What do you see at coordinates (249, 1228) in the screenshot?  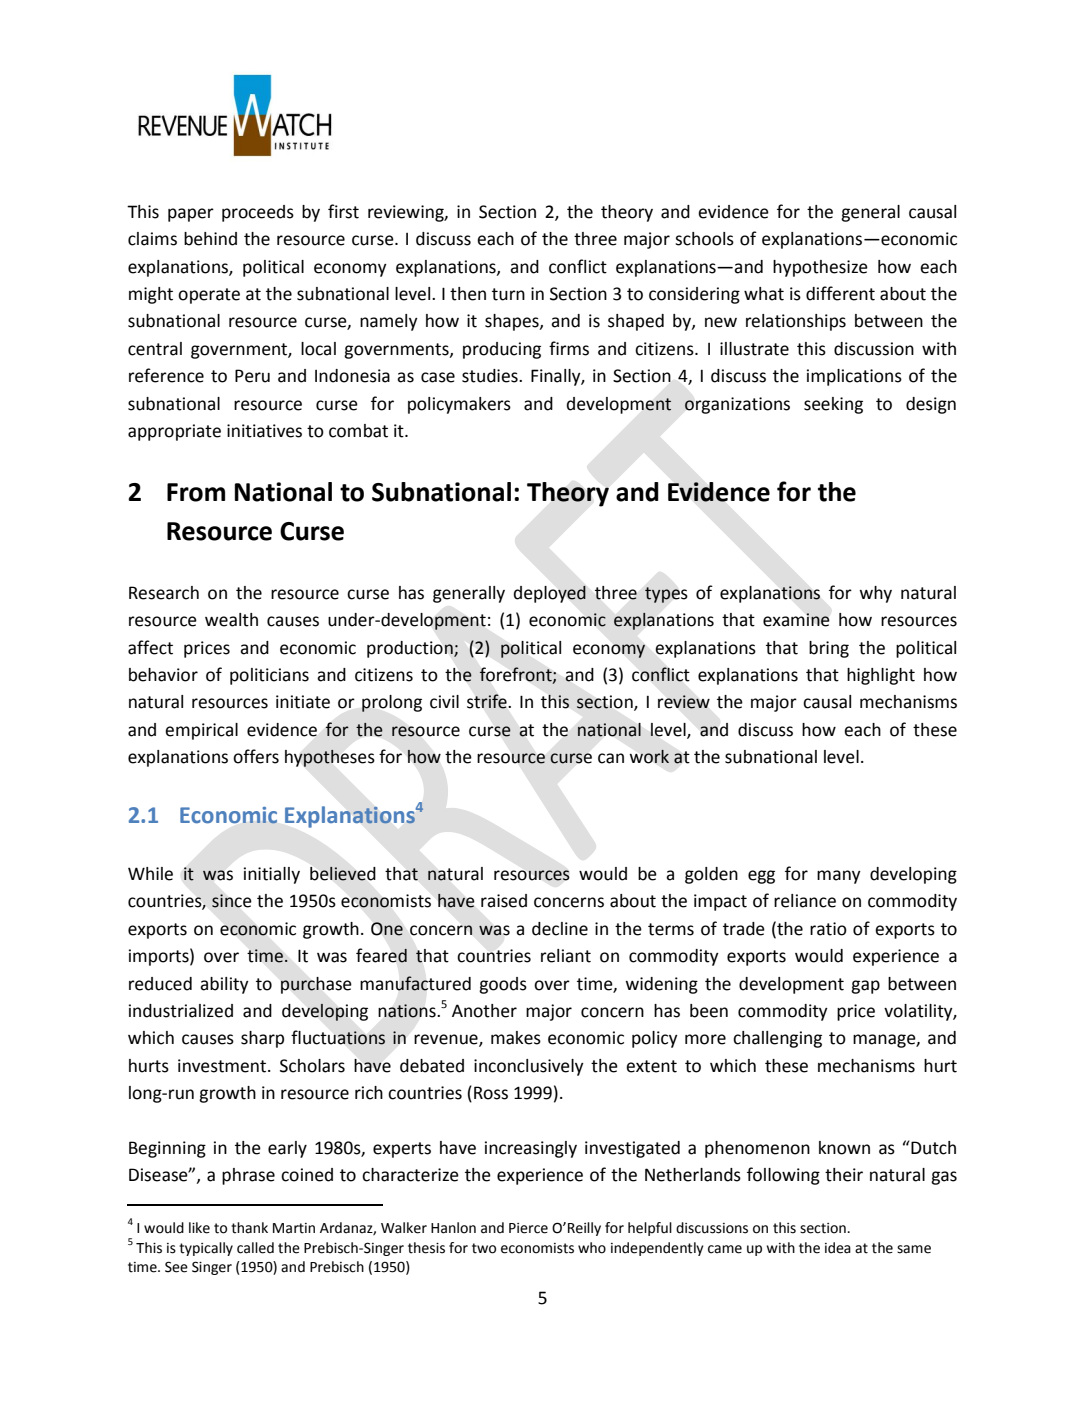 I see `thank` at bounding box center [249, 1228].
